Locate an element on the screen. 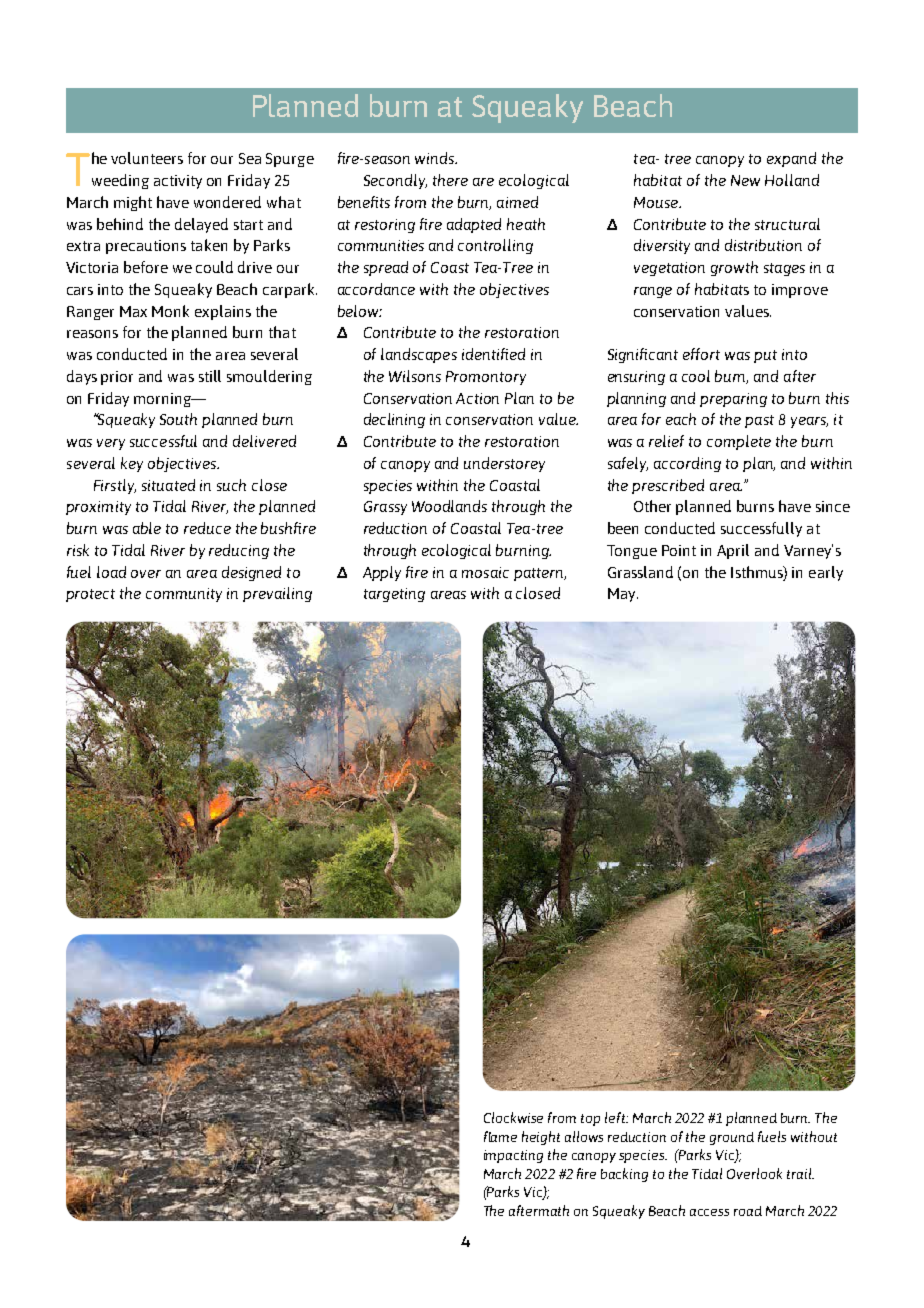 The image size is (924, 1308). Woodlands is located at coordinates (449, 506).
